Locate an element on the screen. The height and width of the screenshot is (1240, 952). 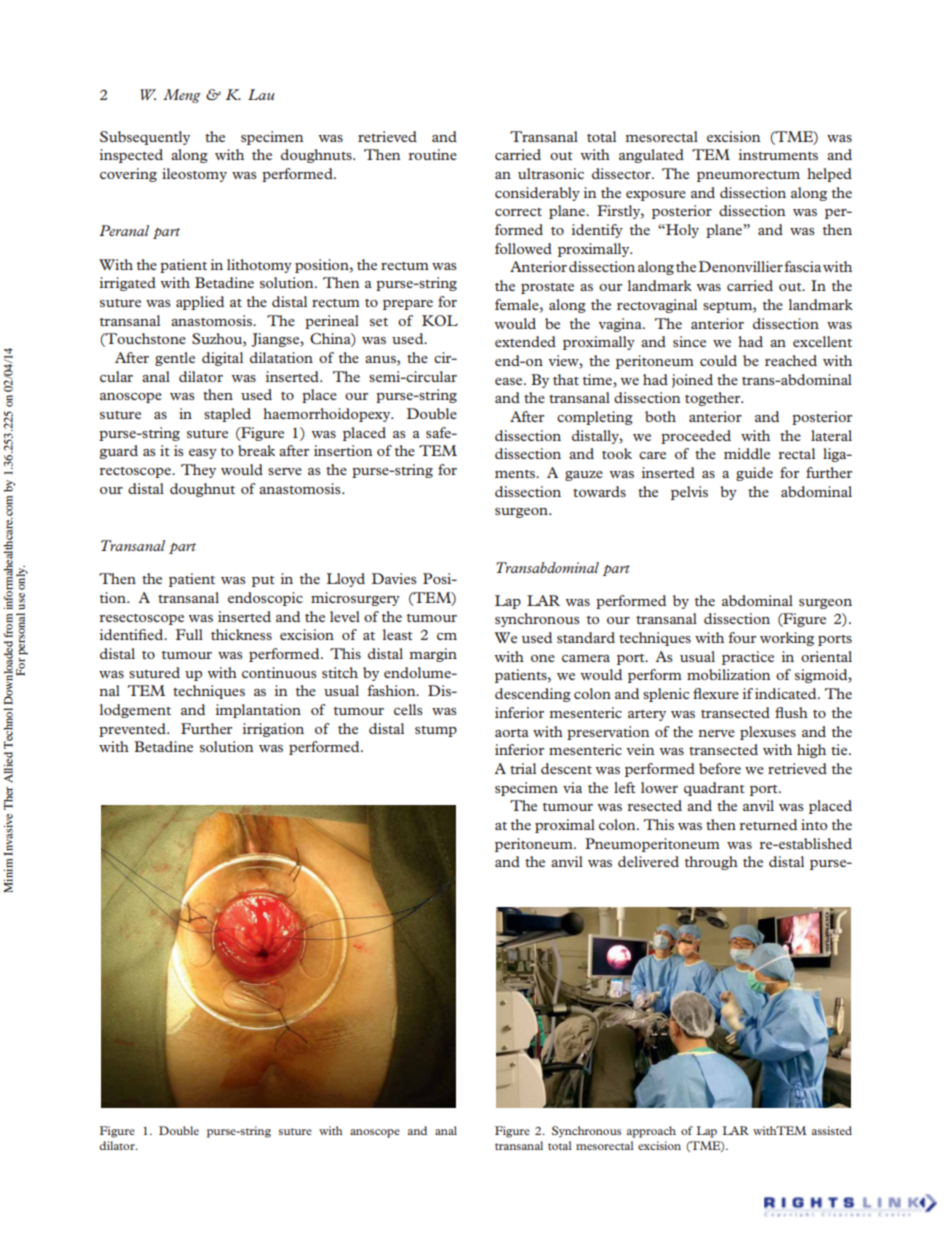
Meng is located at coordinates (182, 96).
